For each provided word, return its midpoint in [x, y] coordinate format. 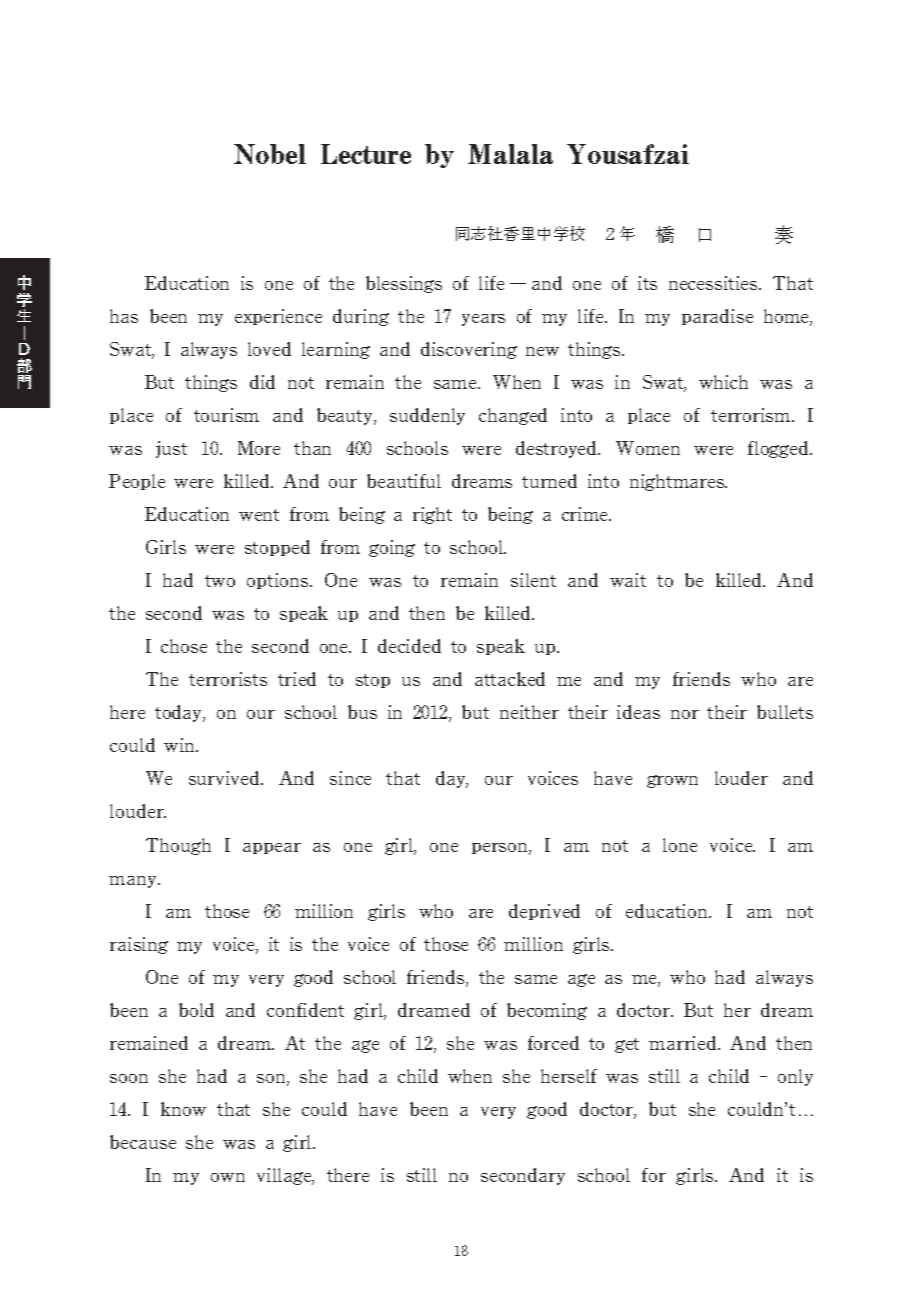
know [183, 1109]
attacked [510, 679]
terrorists [228, 679]
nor [685, 714]
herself [569, 1076]
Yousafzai [628, 154]
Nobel [270, 154]
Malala [510, 154]
